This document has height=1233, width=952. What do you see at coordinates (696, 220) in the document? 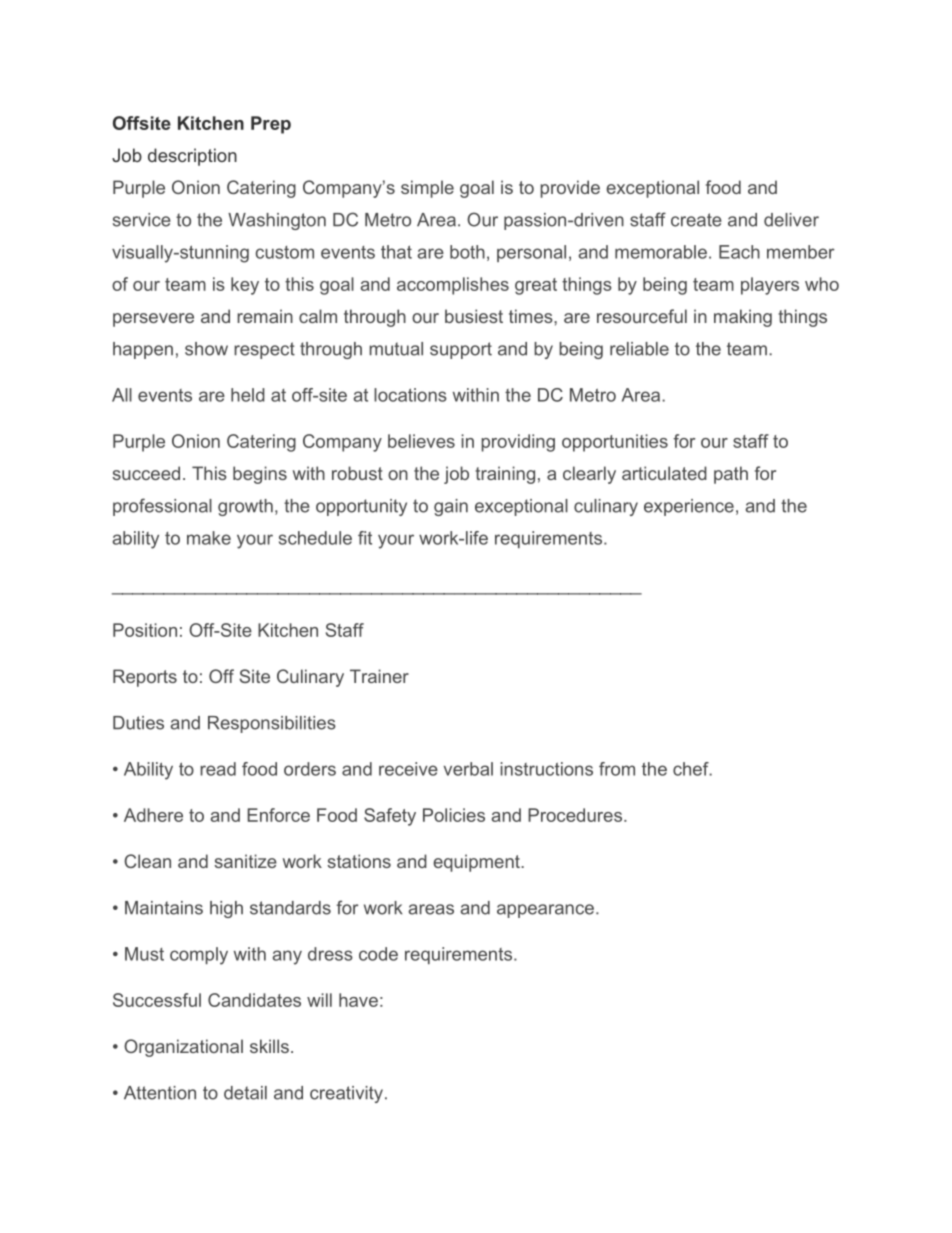
I see `create` at bounding box center [696, 220].
